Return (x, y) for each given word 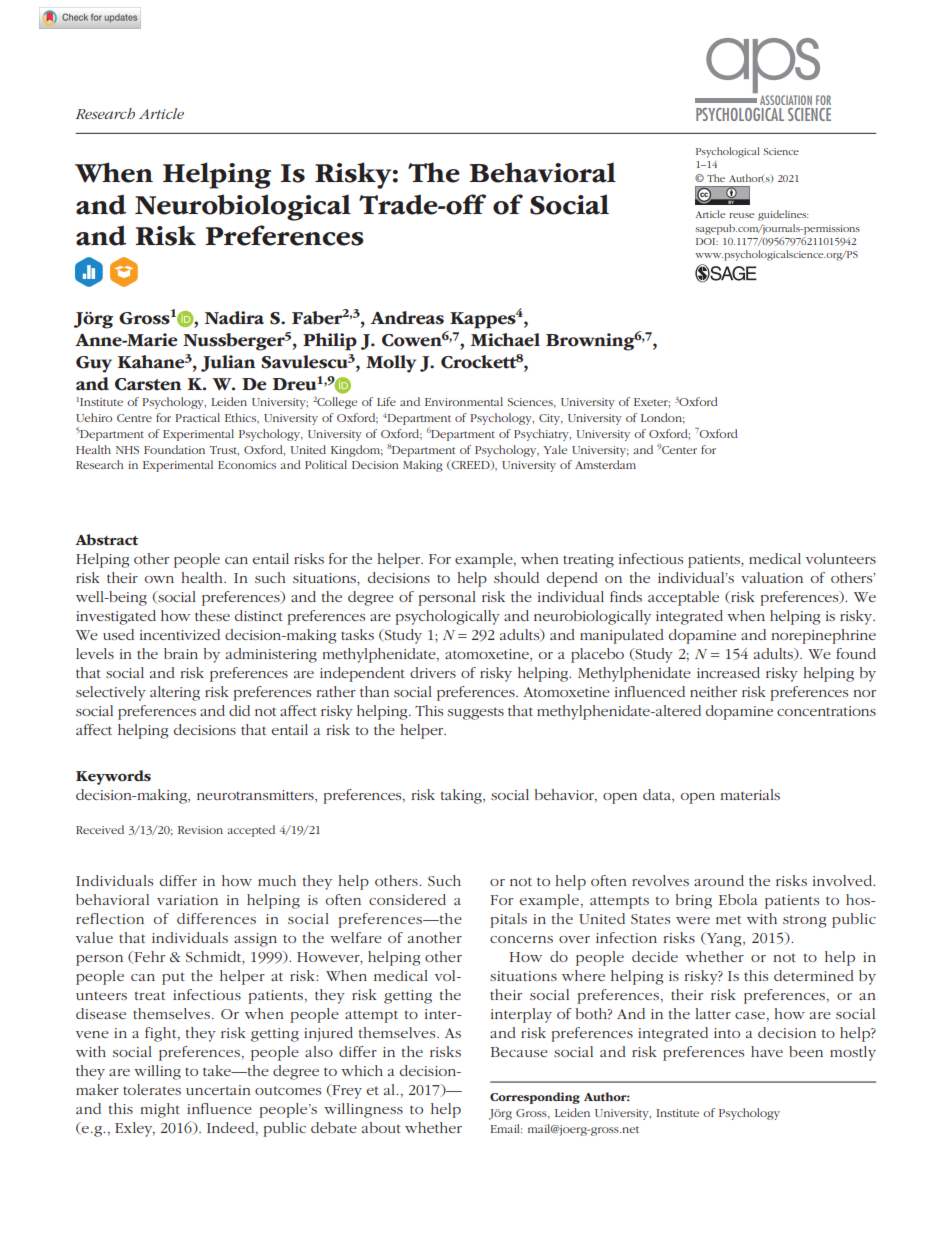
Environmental (464, 401)
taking (462, 796)
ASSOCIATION (786, 100)
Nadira (234, 318)
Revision (200, 830)
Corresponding (535, 1098)
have (767, 1051)
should (516, 577)
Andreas (407, 318)
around (719, 880)
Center (679, 450)
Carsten (148, 384)
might (160, 1110)
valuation (772, 577)
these (212, 615)
